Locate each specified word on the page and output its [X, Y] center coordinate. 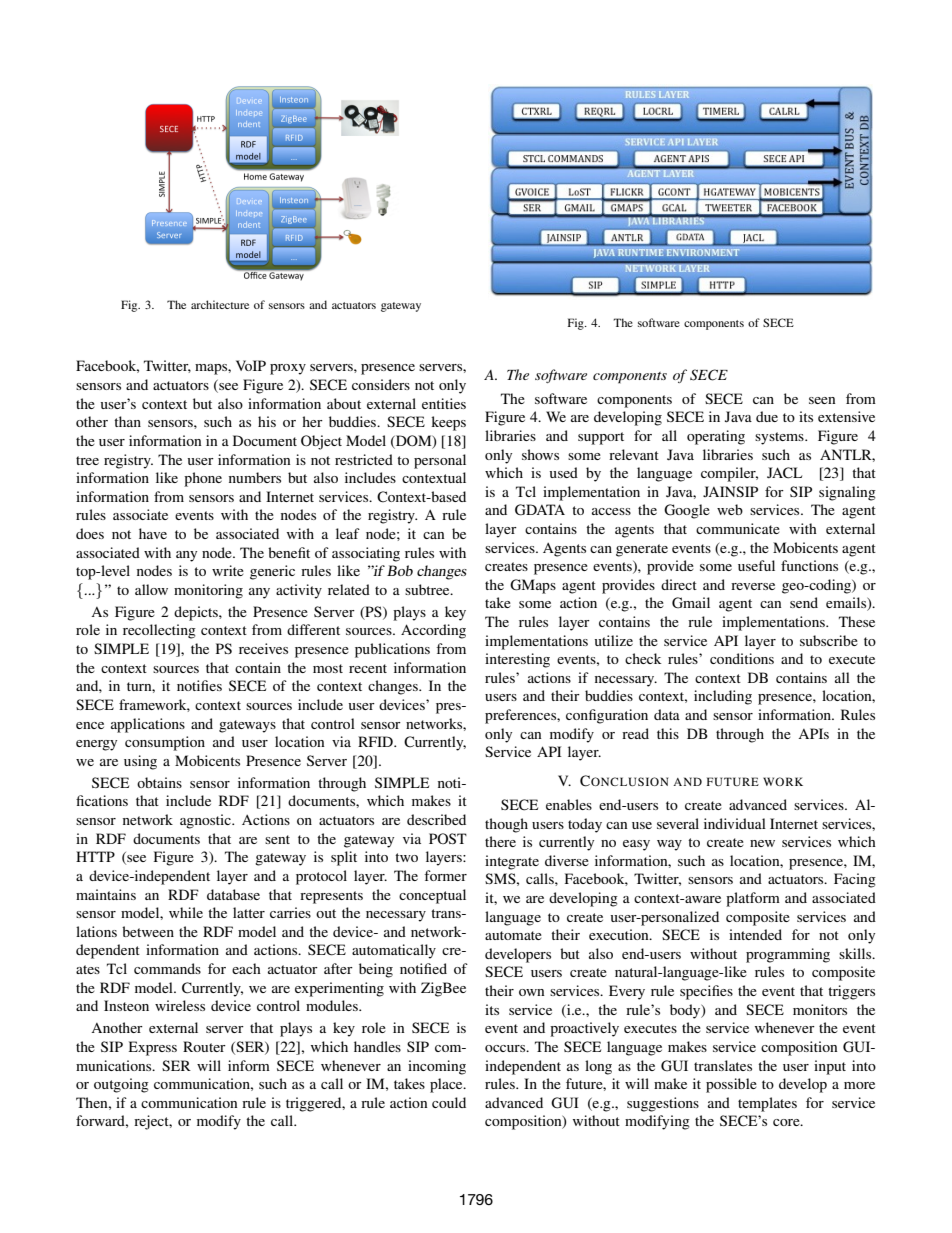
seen [822, 400]
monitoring [208, 591]
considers [381, 384]
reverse [753, 586]
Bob [400, 570]
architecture [220, 304]
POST [448, 838]
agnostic [206, 821]
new [762, 843]
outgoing [121, 1085]
